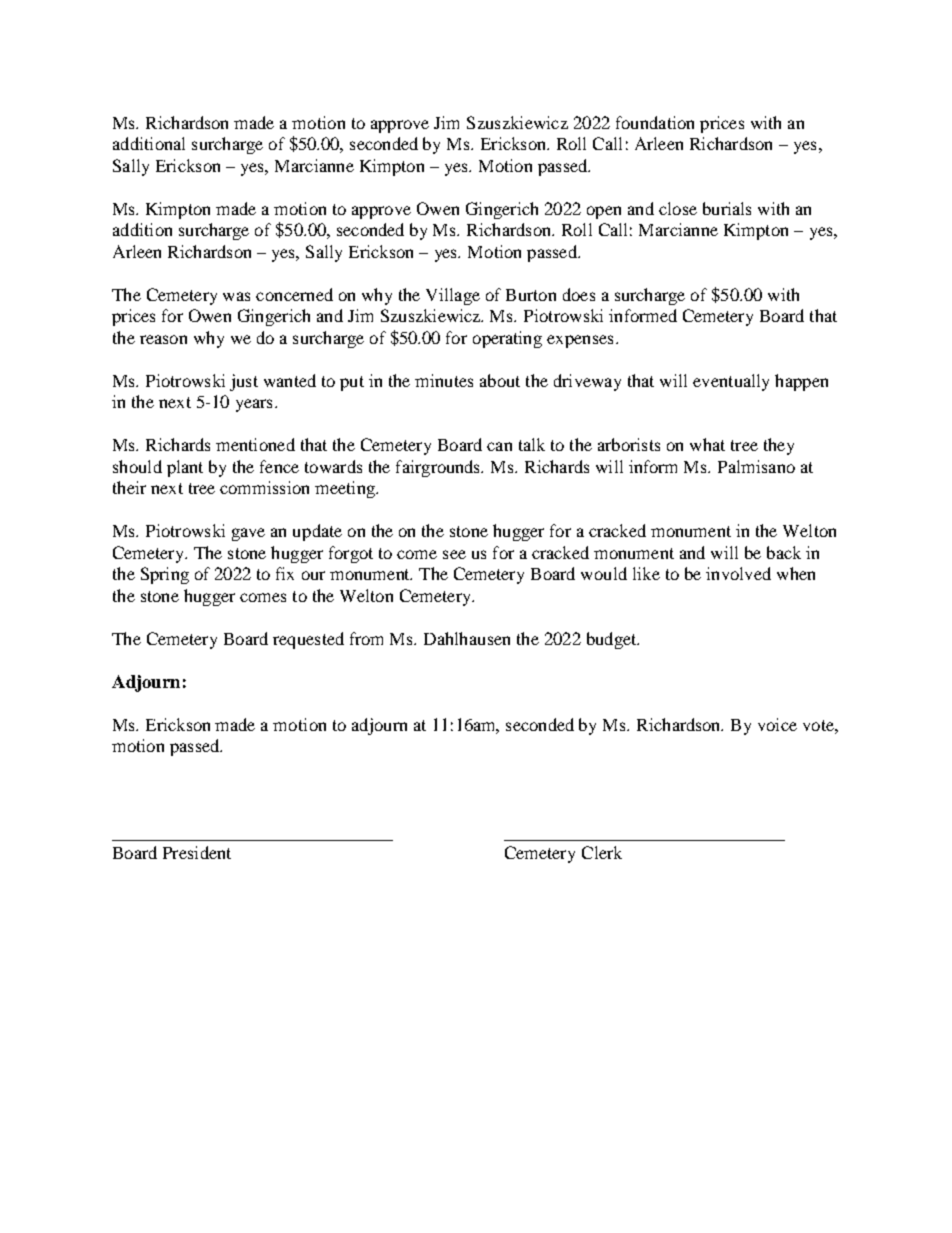 This image has height=1233, width=952. I want to click on open, so click(604, 212).
